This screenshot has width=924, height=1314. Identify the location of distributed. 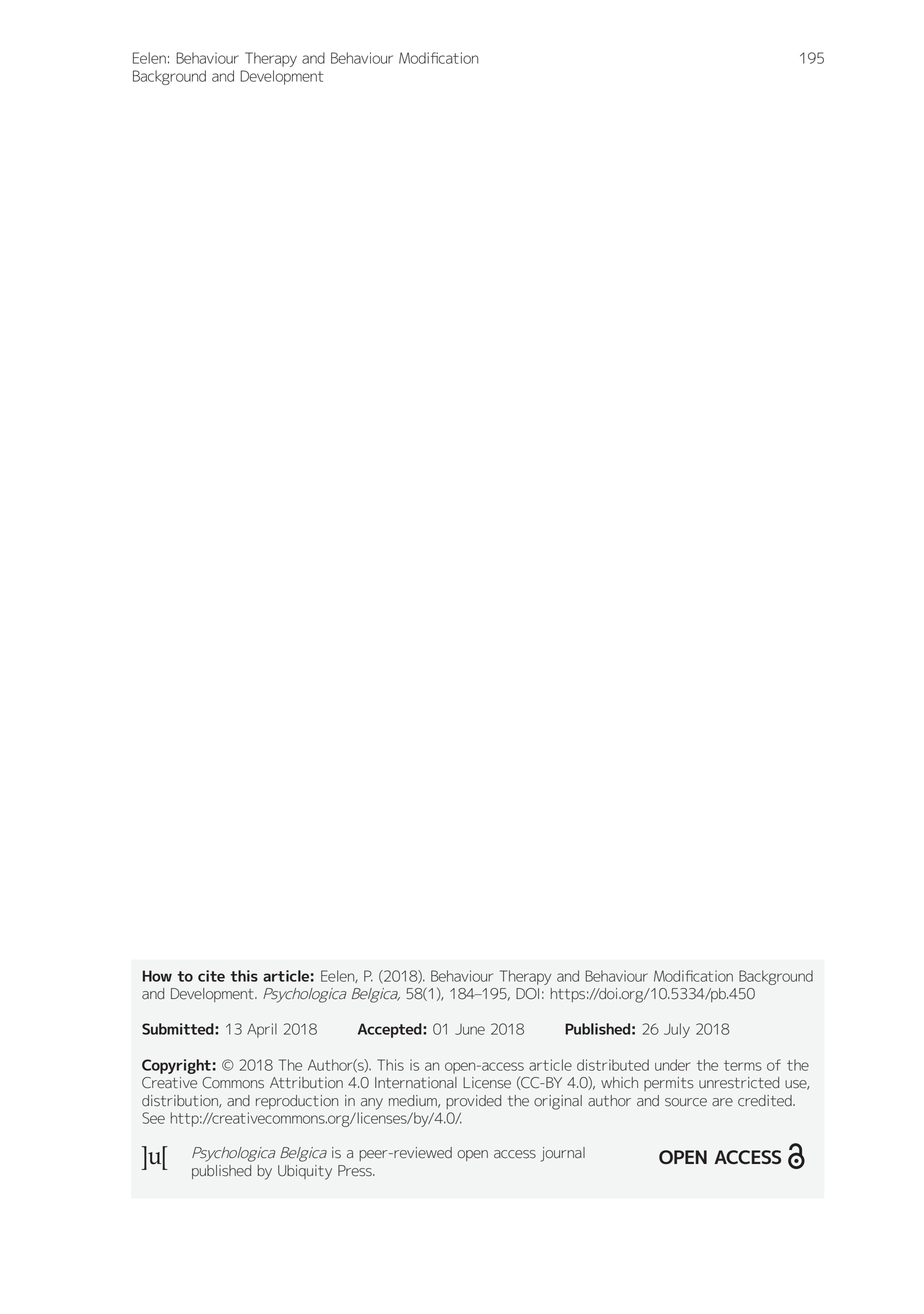
(613, 1065).
